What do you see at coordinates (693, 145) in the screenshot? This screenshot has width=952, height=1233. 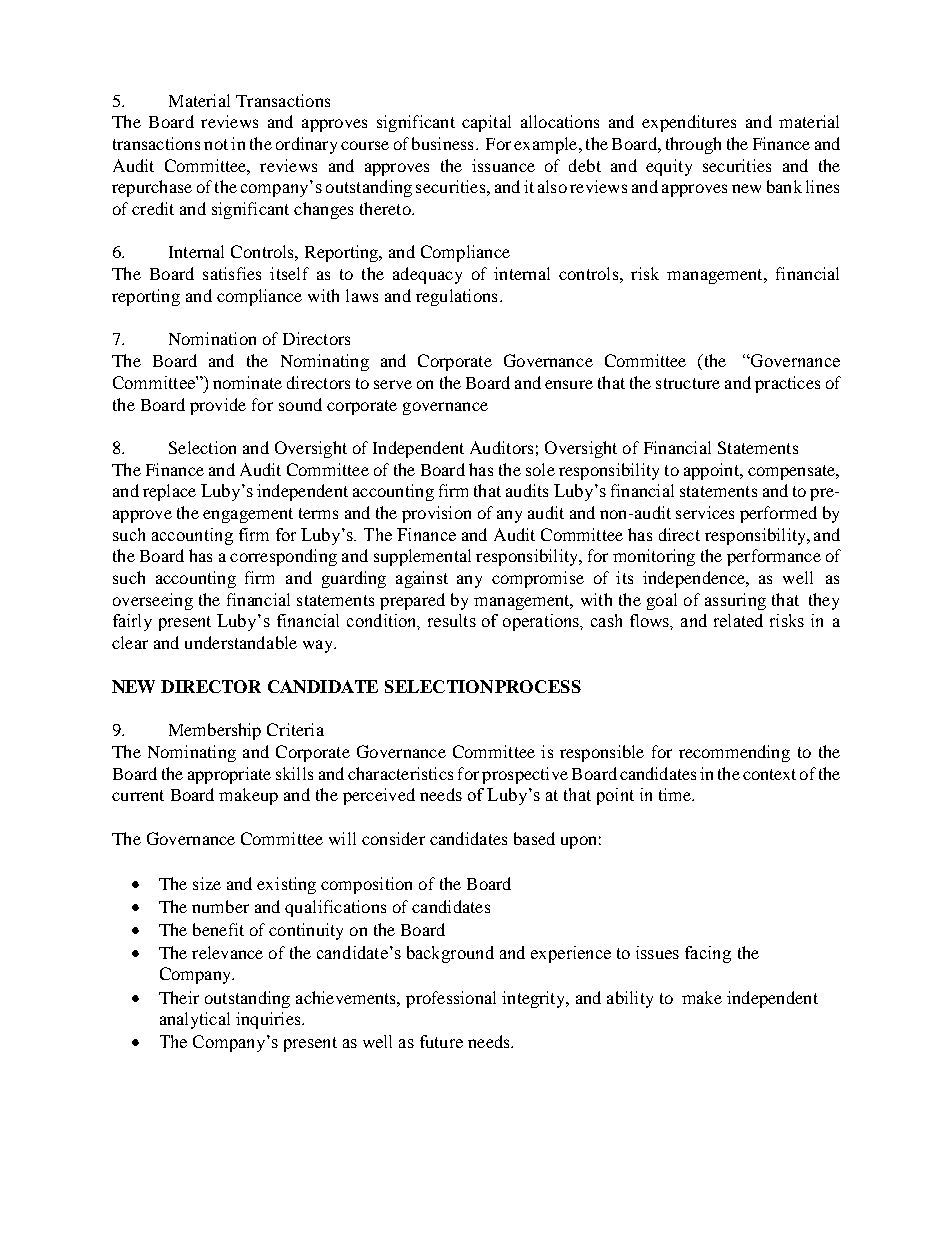 I see `through` at bounding box center [693, 145].
